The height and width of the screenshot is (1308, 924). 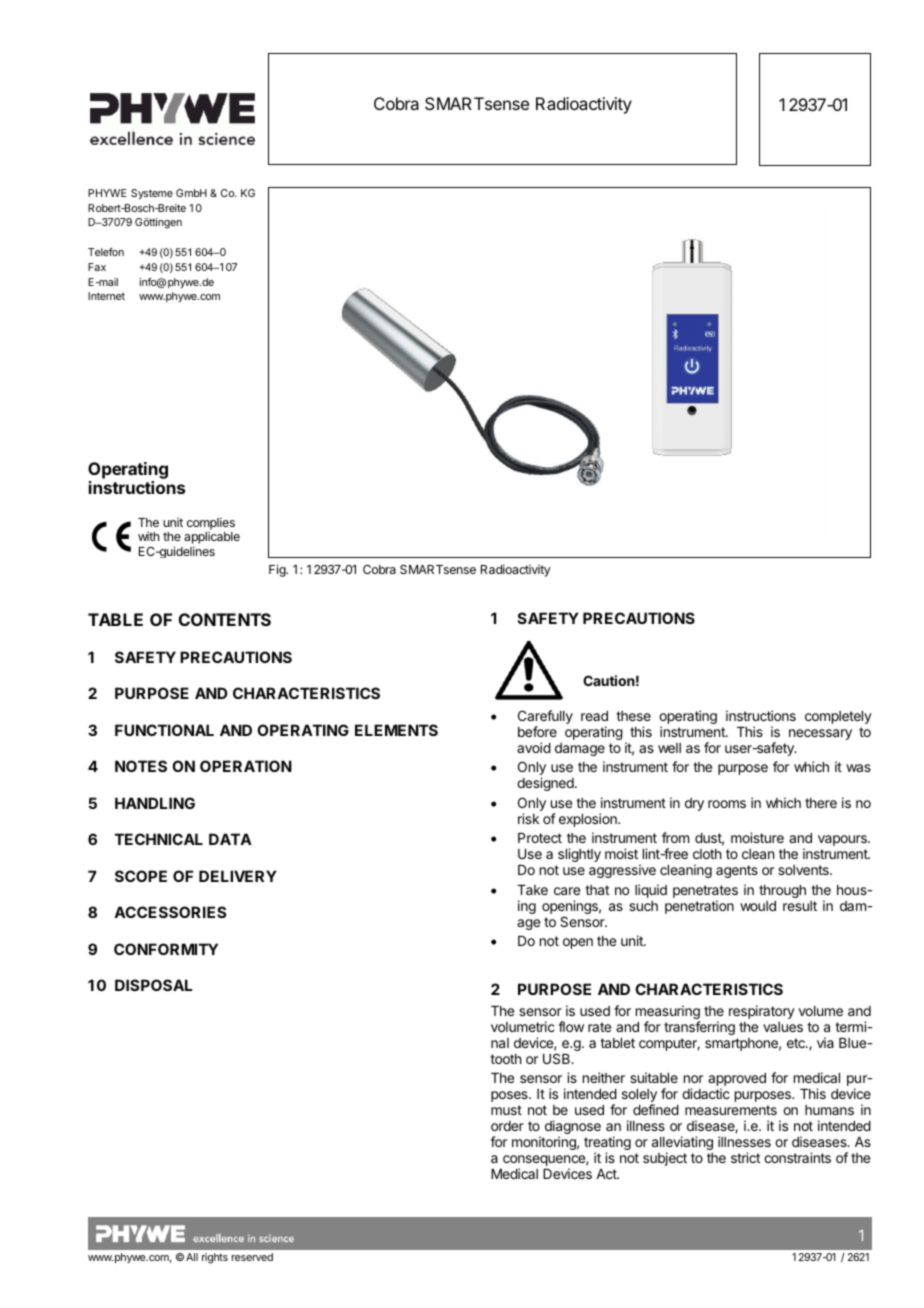 I want to click on CONTENTS, so click(x=225, y=619).
